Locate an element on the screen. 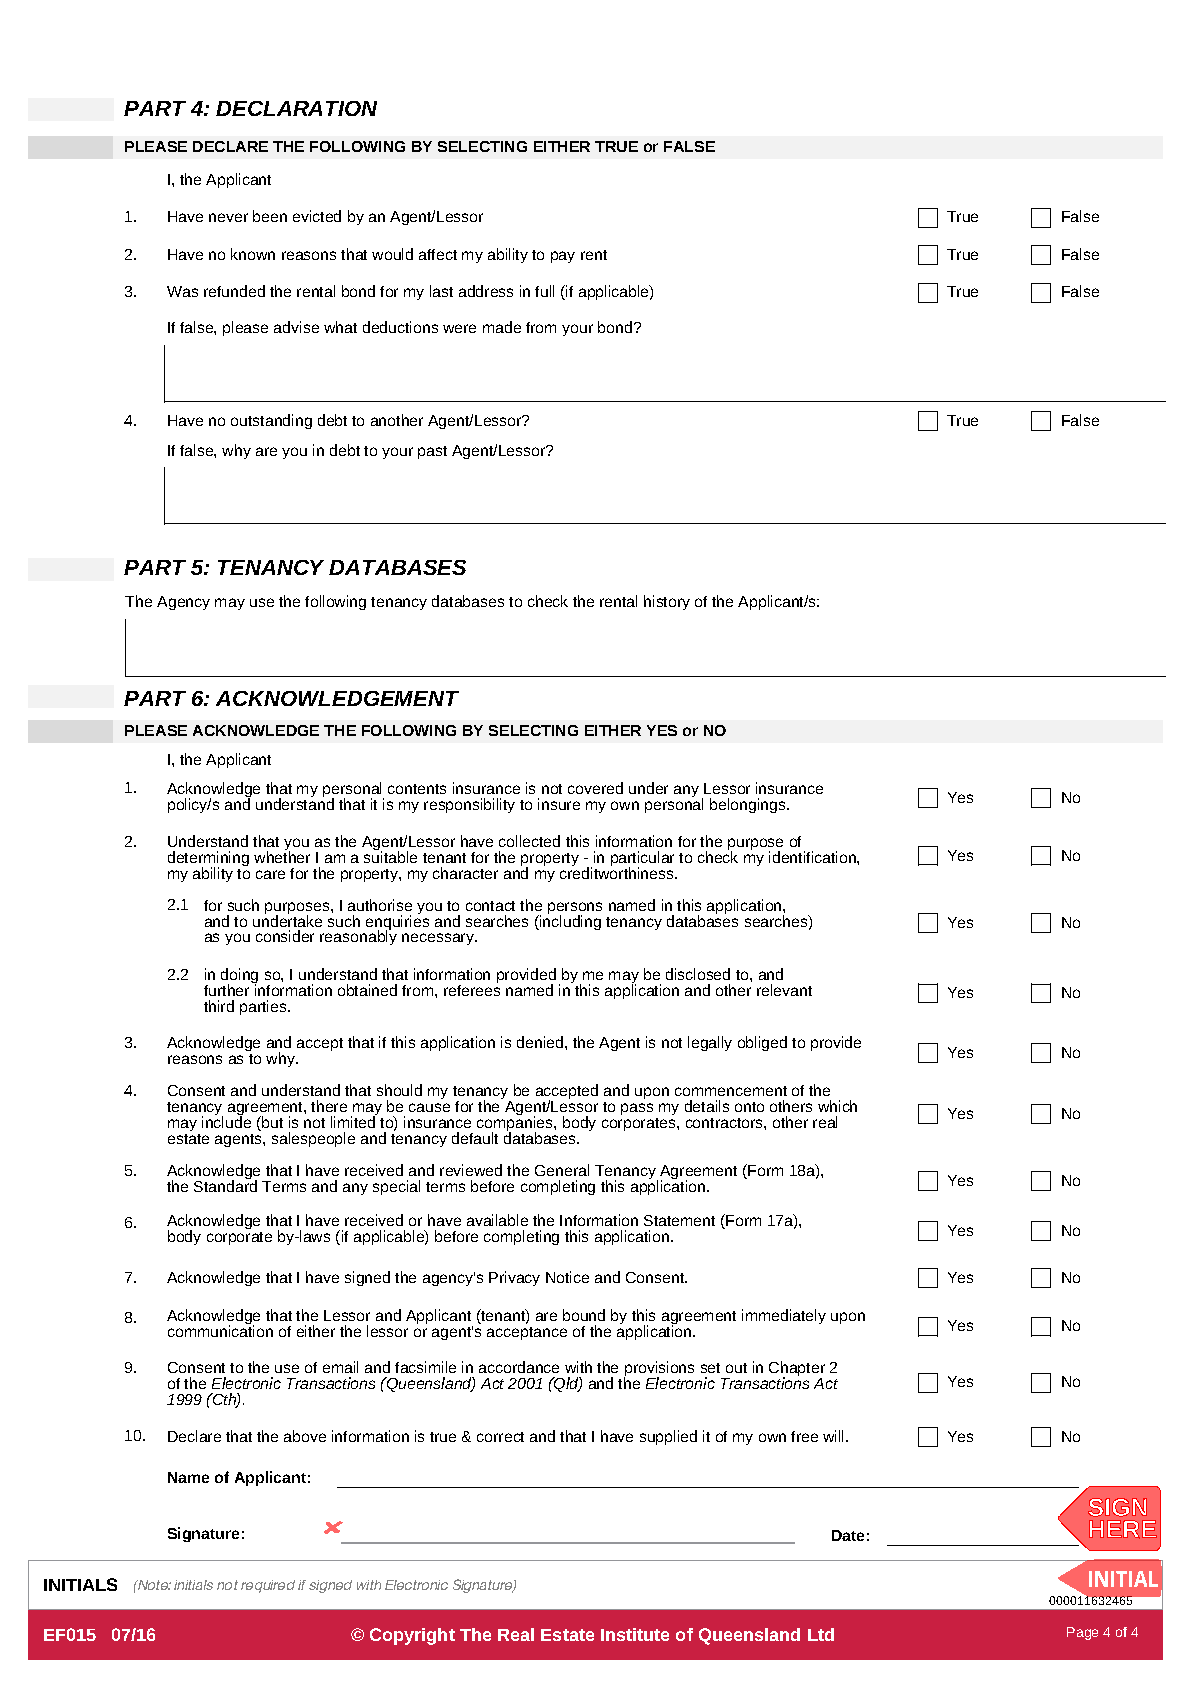 The width and height of the screenshot is (1191, 1686). DECLARATION is located at coordinates (296, 108).
